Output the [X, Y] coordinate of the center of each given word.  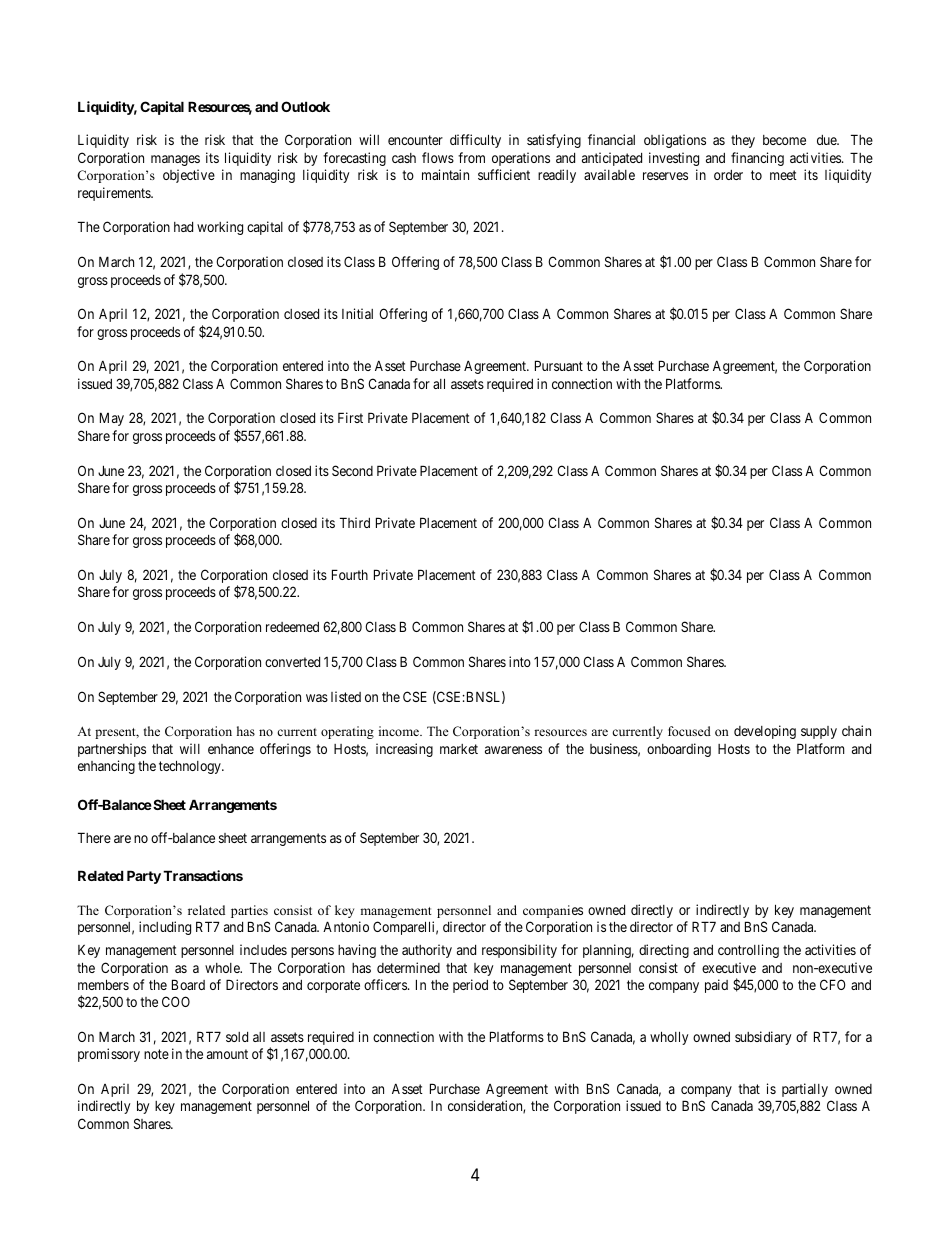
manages [175, 160]
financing [757, 159]
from [471, 157]
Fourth [350, 574]
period [470, 986]
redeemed [292, 627]
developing [765, 732]
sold [237, 1037]
